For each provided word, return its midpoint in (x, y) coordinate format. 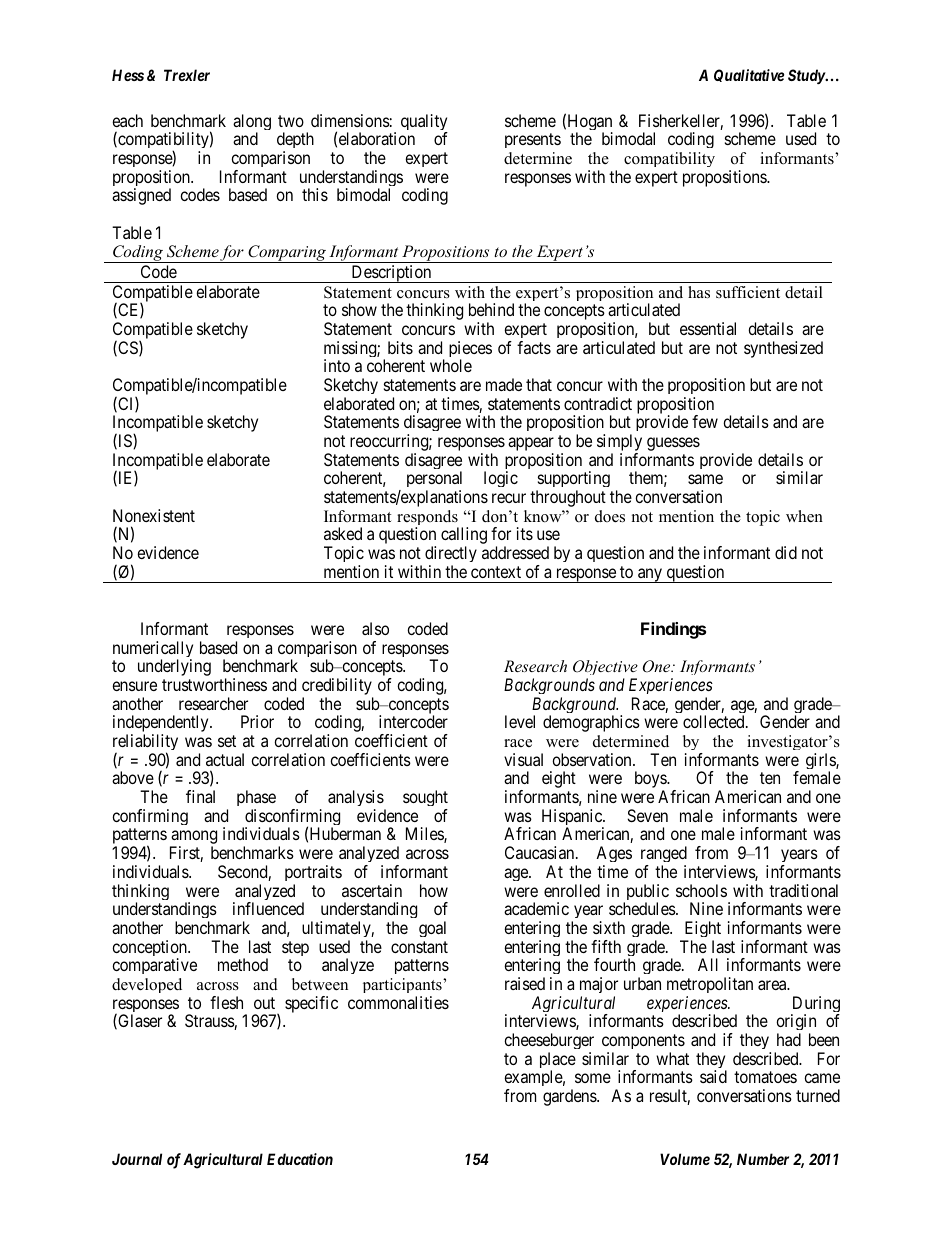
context (496, 572)
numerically (153, 650)
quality (424, 123)
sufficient (748, 292)
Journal (137, 1159)
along (252, 123)
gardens (570, 1097)
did (786, 552)
